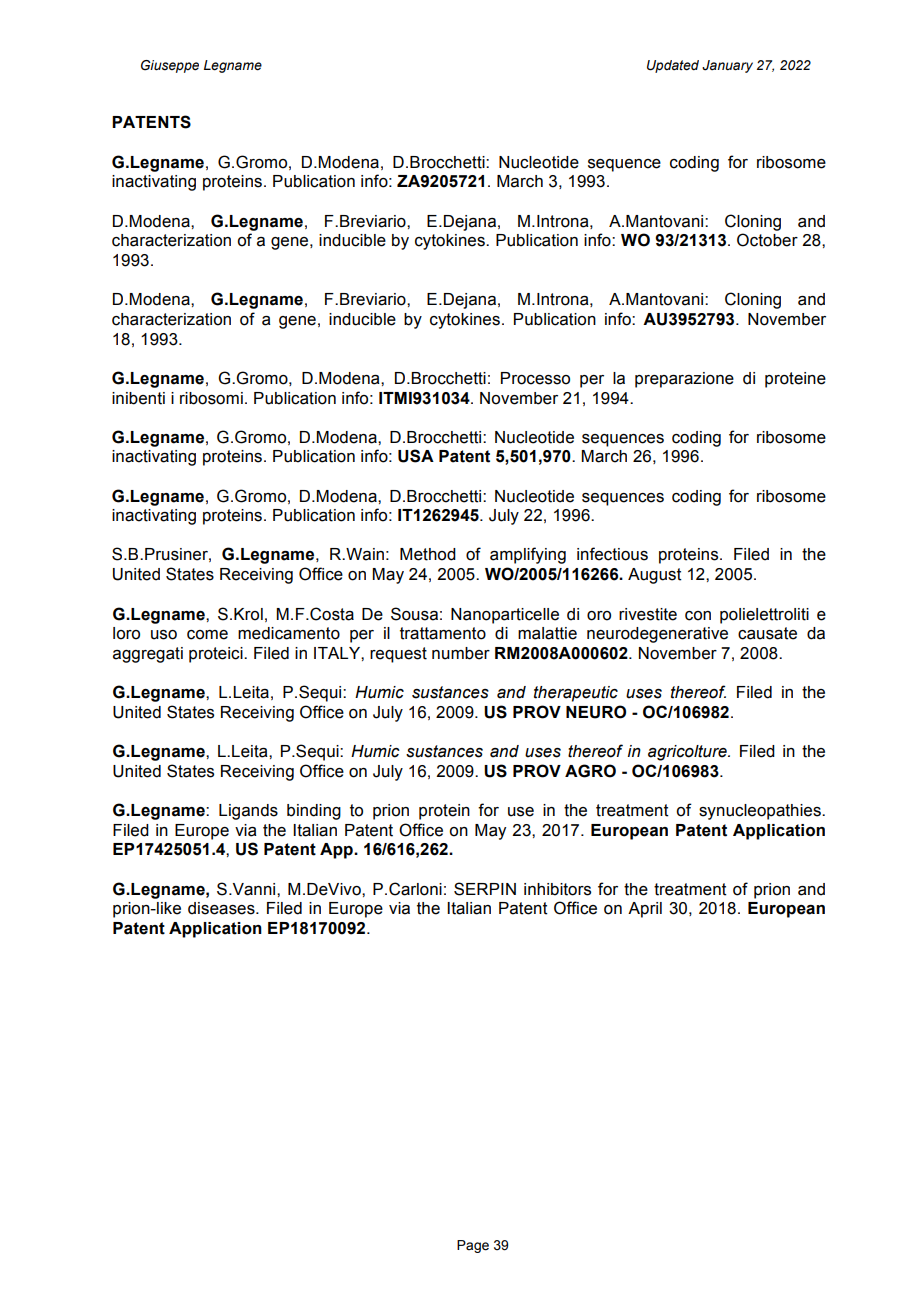 The height and width of the page is (1308, 924). I want to click on Method, so click(428, 554).
